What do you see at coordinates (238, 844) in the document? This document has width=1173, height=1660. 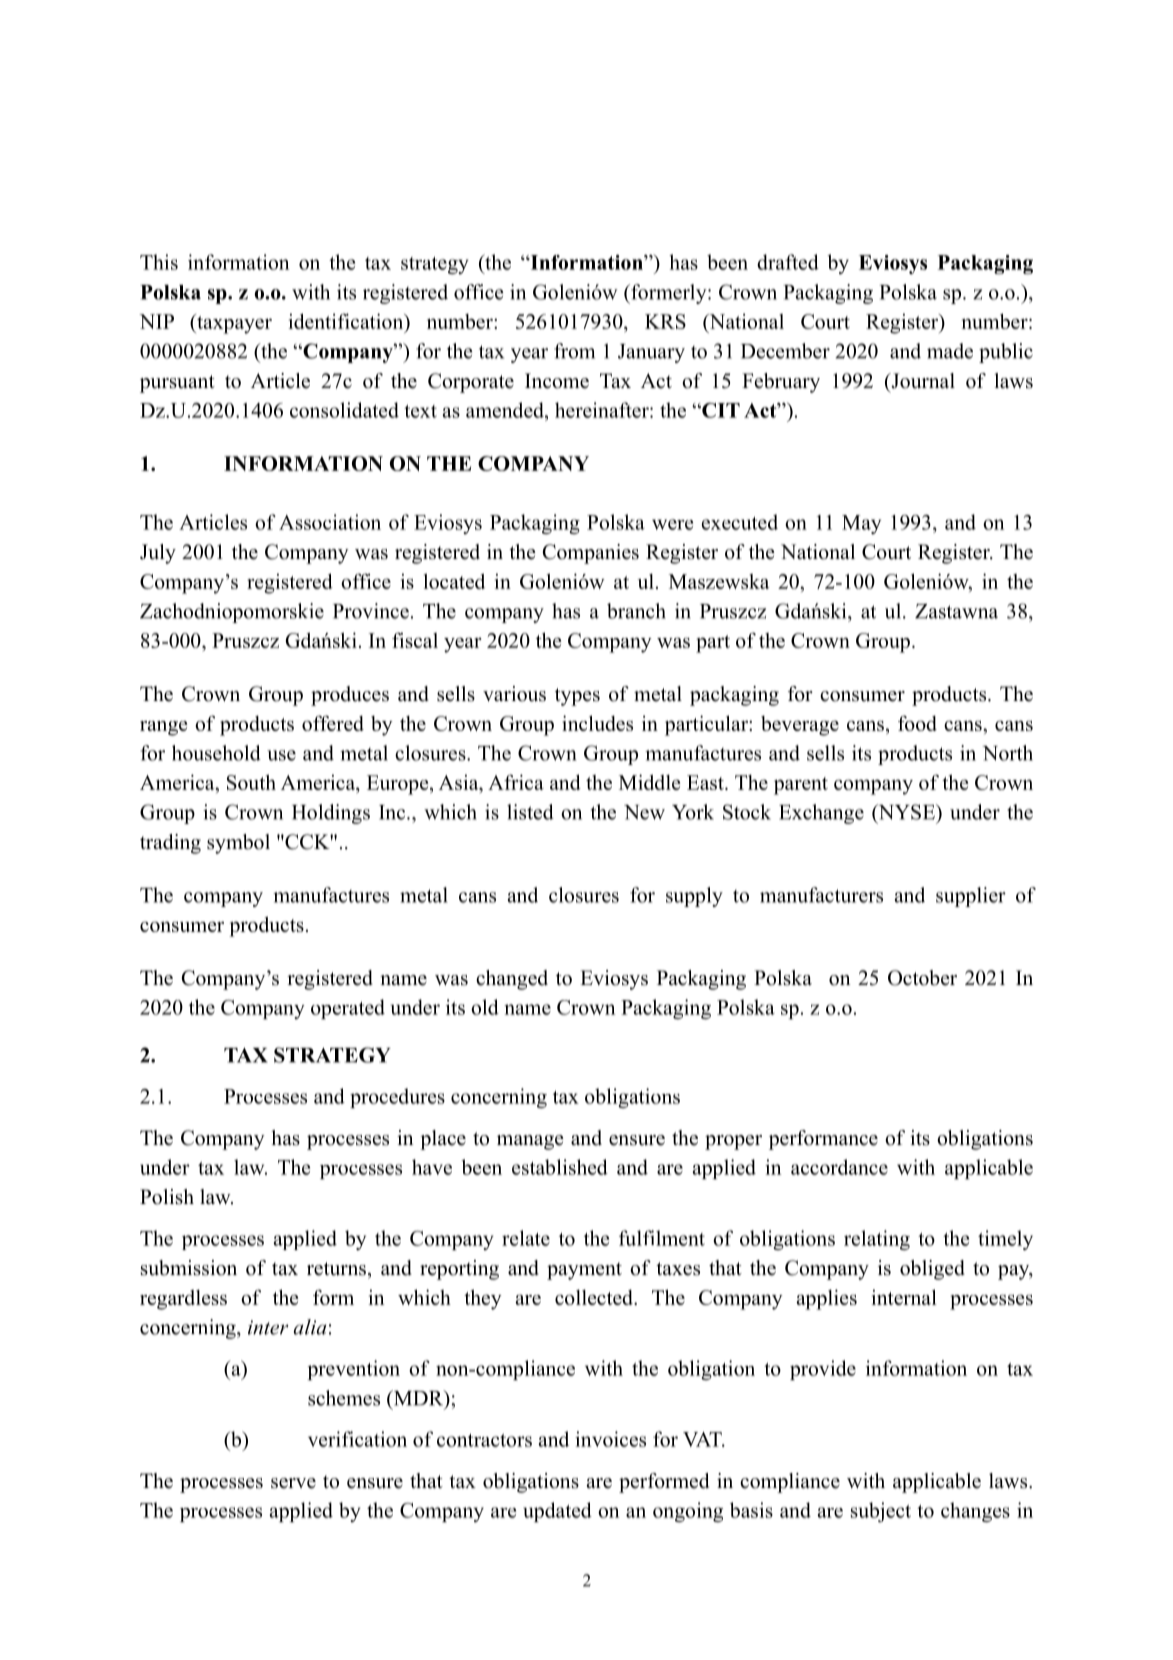 I see `symbol` at bounding box center [238, 844].
